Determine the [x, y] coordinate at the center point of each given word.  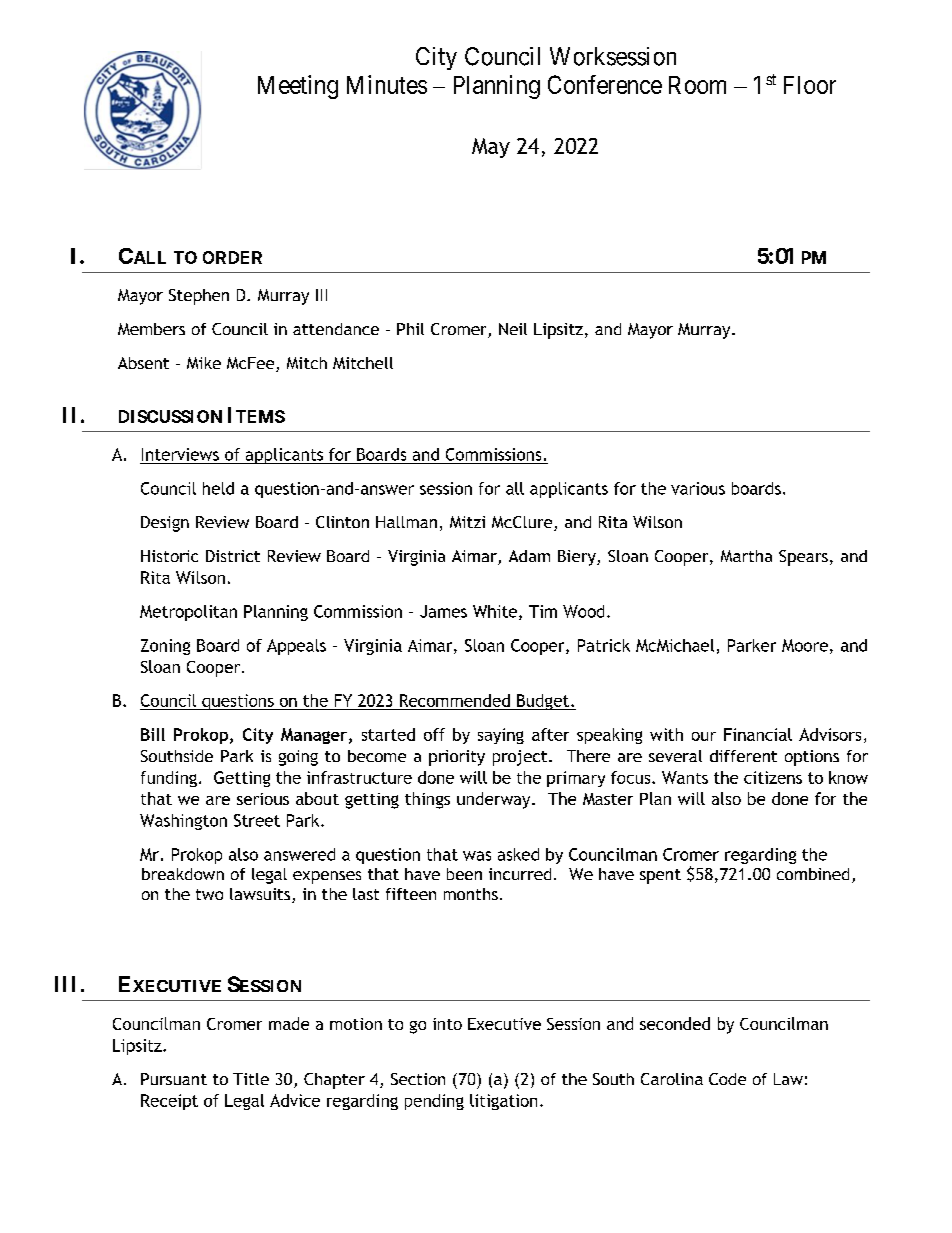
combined [813, 874]
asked [518, 854]
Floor [810, 85]
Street [257, 820]
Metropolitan [188, 613]
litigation [503, 1102]
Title [251, 1079]
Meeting [298, 87]
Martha [746, 556]
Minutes [387, 84]
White [495, 611]
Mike [204, 363]
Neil [513, 329]
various [698, 488]
